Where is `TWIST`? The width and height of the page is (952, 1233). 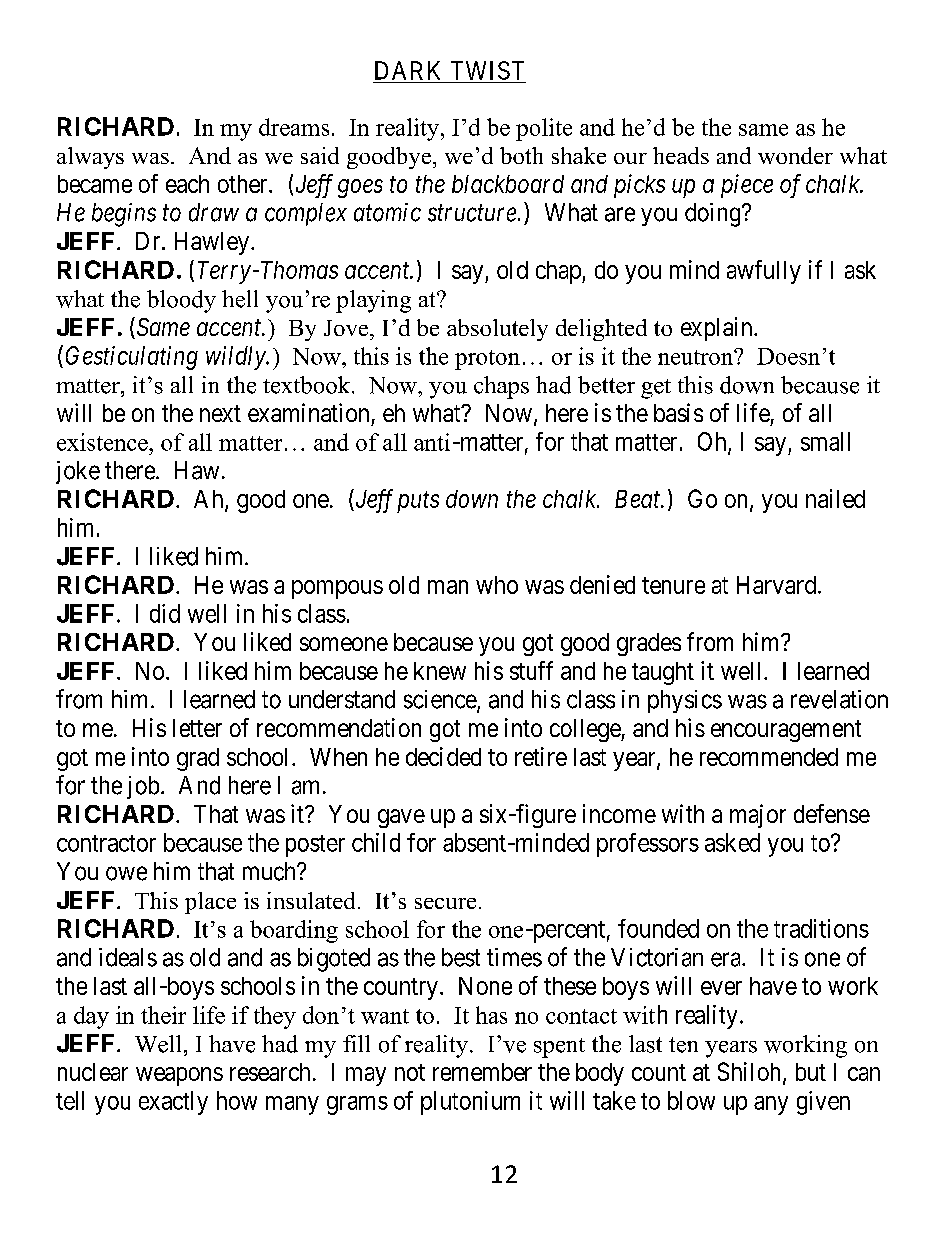
TWIST is located at coordinates (487, 70).
